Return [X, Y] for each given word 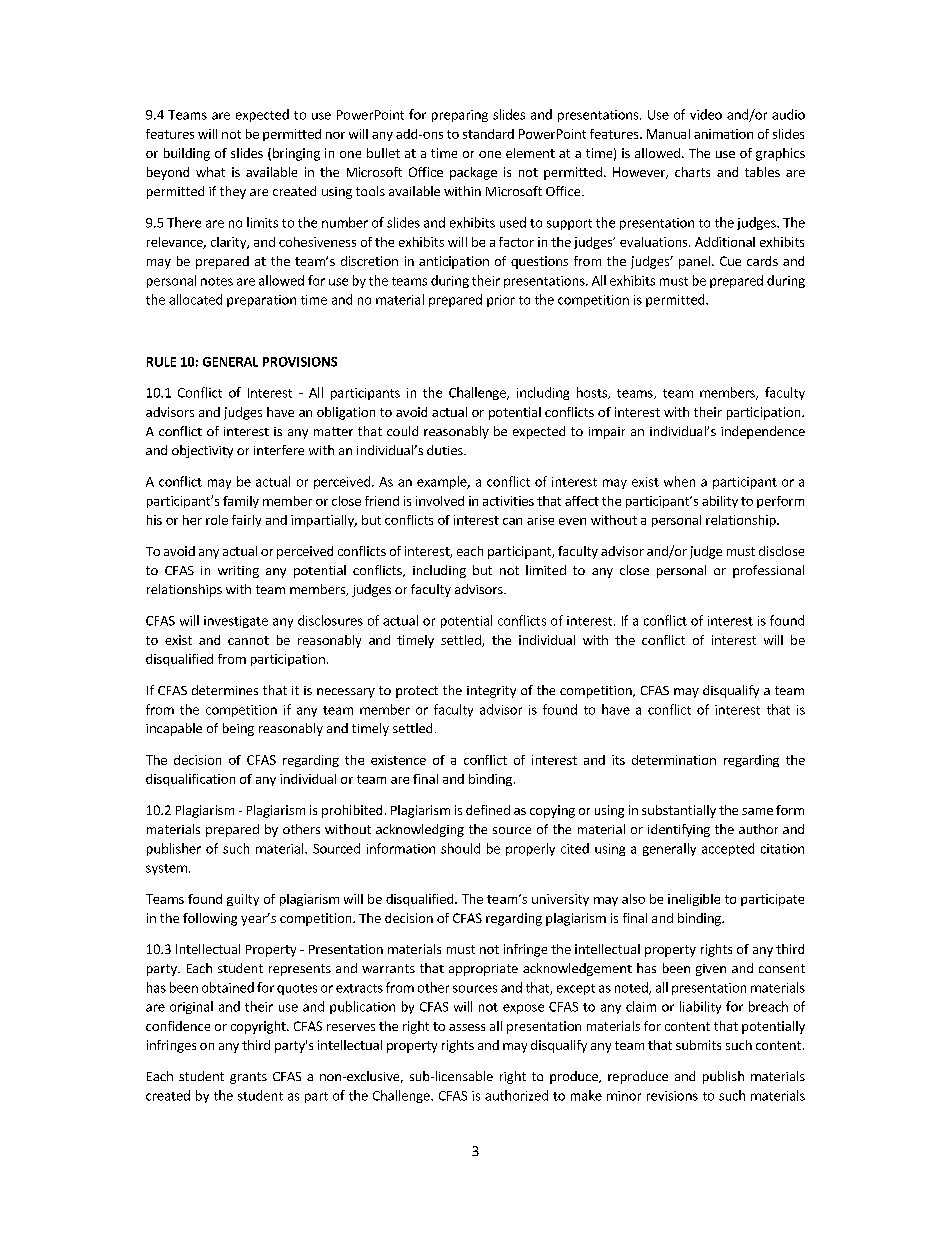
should [460, 848]
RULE [161, 362]
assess [467, 1027]
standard [488, 134]
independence [763, 432]
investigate [236, 622]
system [166, 869]
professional [768, 571]
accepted [728, 849]
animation [723, 134]
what [210, 172]
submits [698, 1045]
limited [546, 570]
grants [248, 1078]
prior [501, 301]
